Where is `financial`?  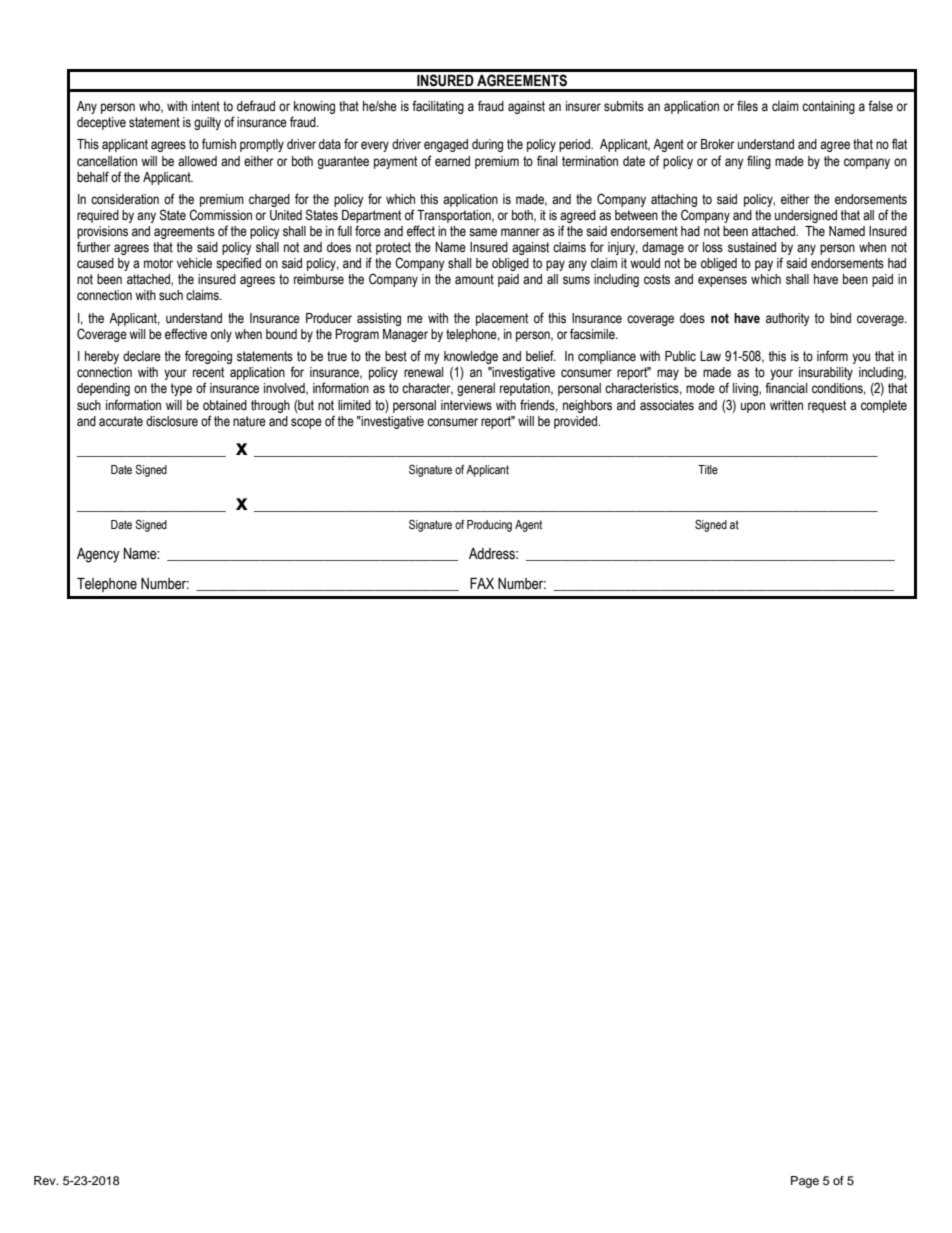
financial is located at coordinates (786, 387).
